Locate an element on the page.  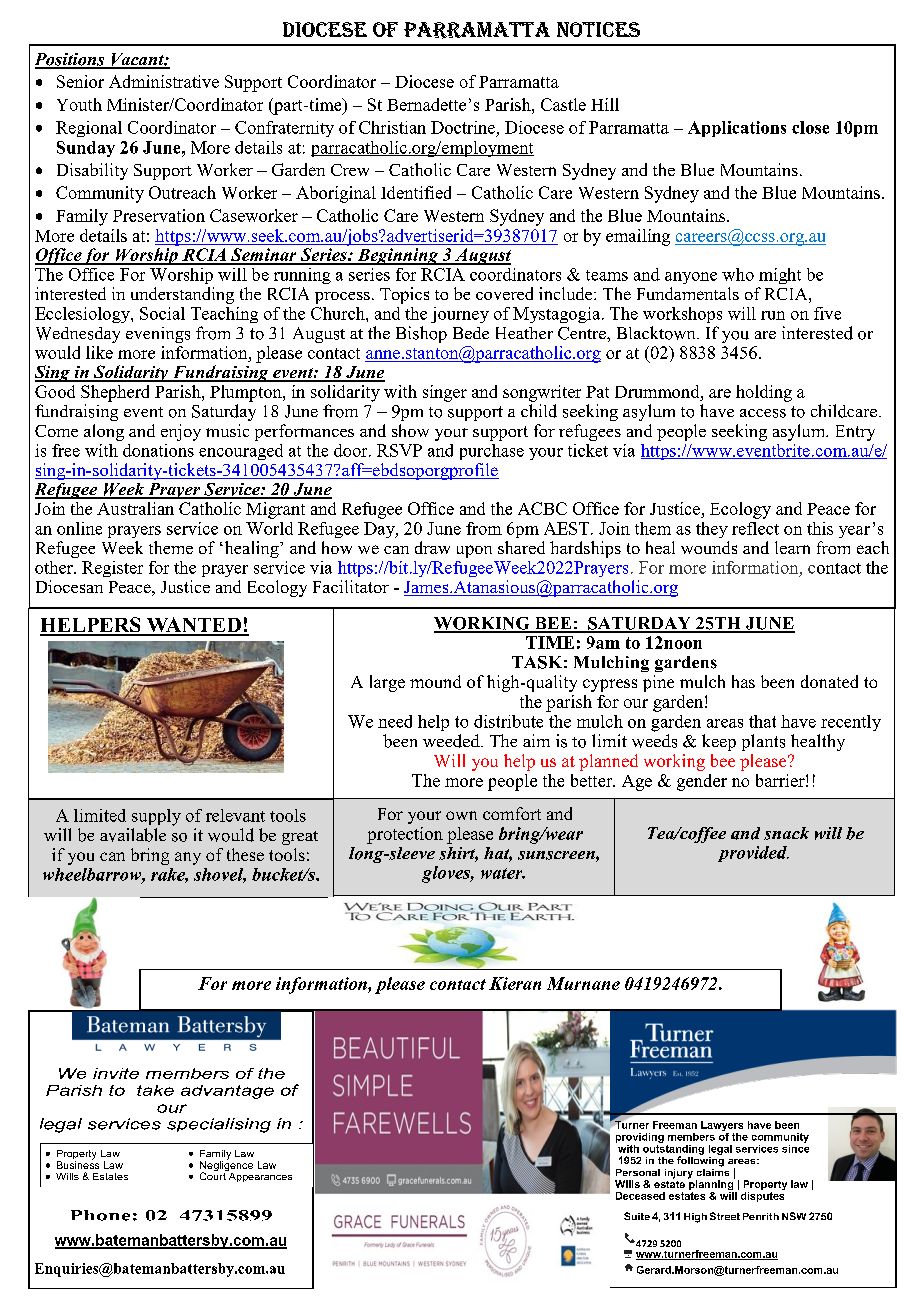
Christian is located at coordinates (392, 127).
